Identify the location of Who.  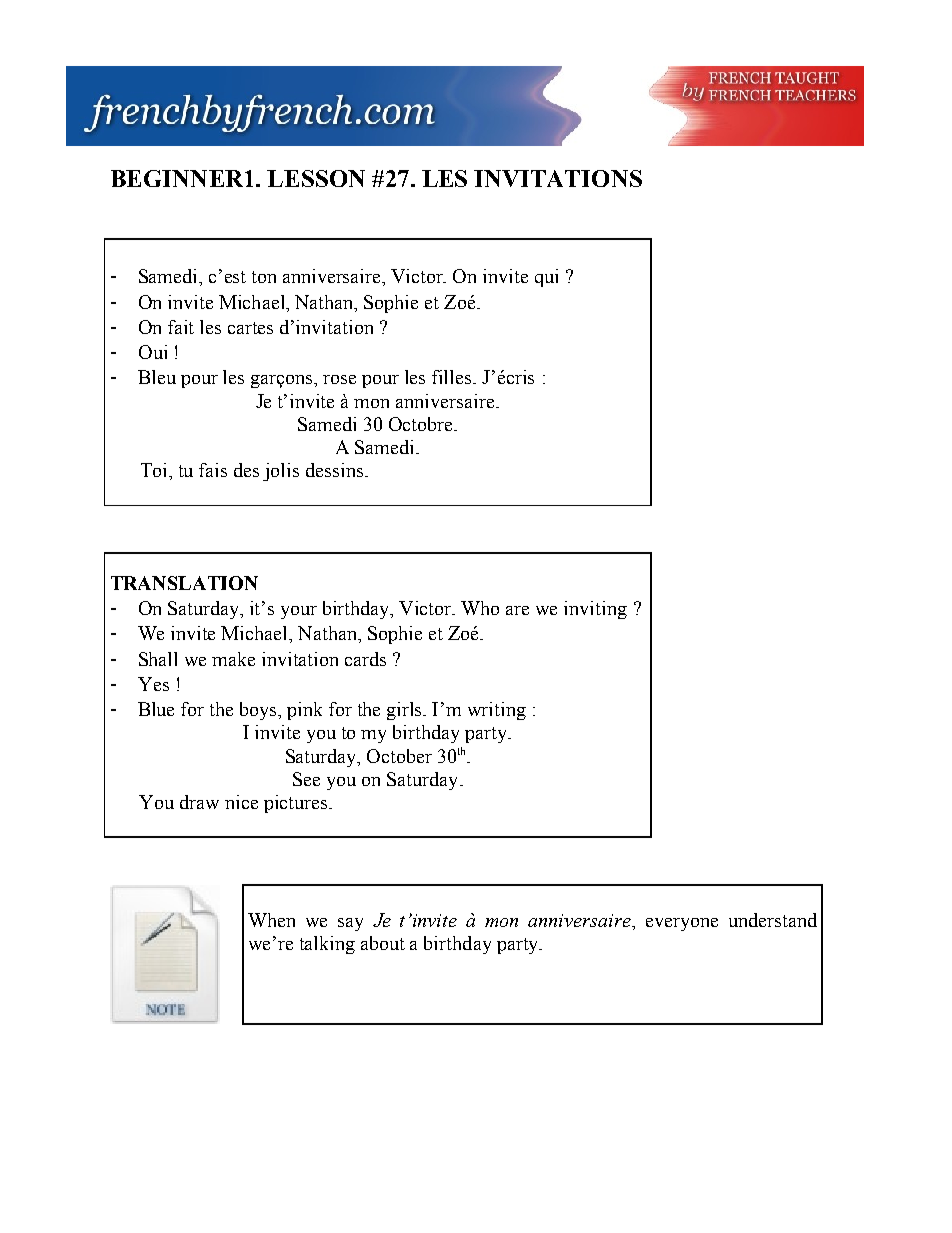
(480, 608).
